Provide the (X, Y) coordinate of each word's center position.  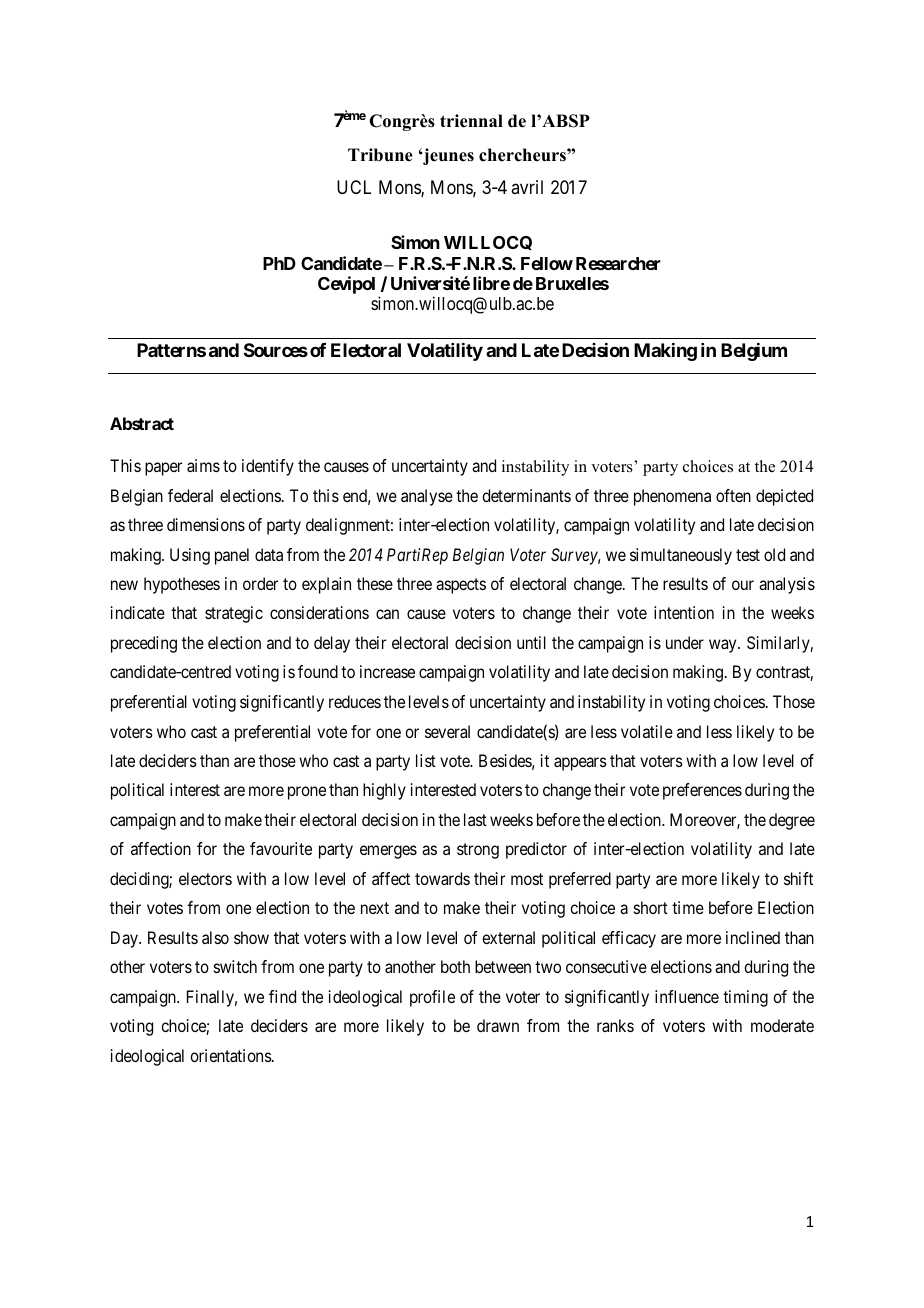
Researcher (618, 263)
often (733, 495)
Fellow (547, 263)
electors (205, 878)
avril (527, 187)
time (688, 907)
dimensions (206, 524)
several (447, 731)
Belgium (754, 352)
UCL (354, 187)
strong (478, 851)
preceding (144, 644)
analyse (427, 497)
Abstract (142, 423)
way (724, 646)
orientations (231, 1055)
